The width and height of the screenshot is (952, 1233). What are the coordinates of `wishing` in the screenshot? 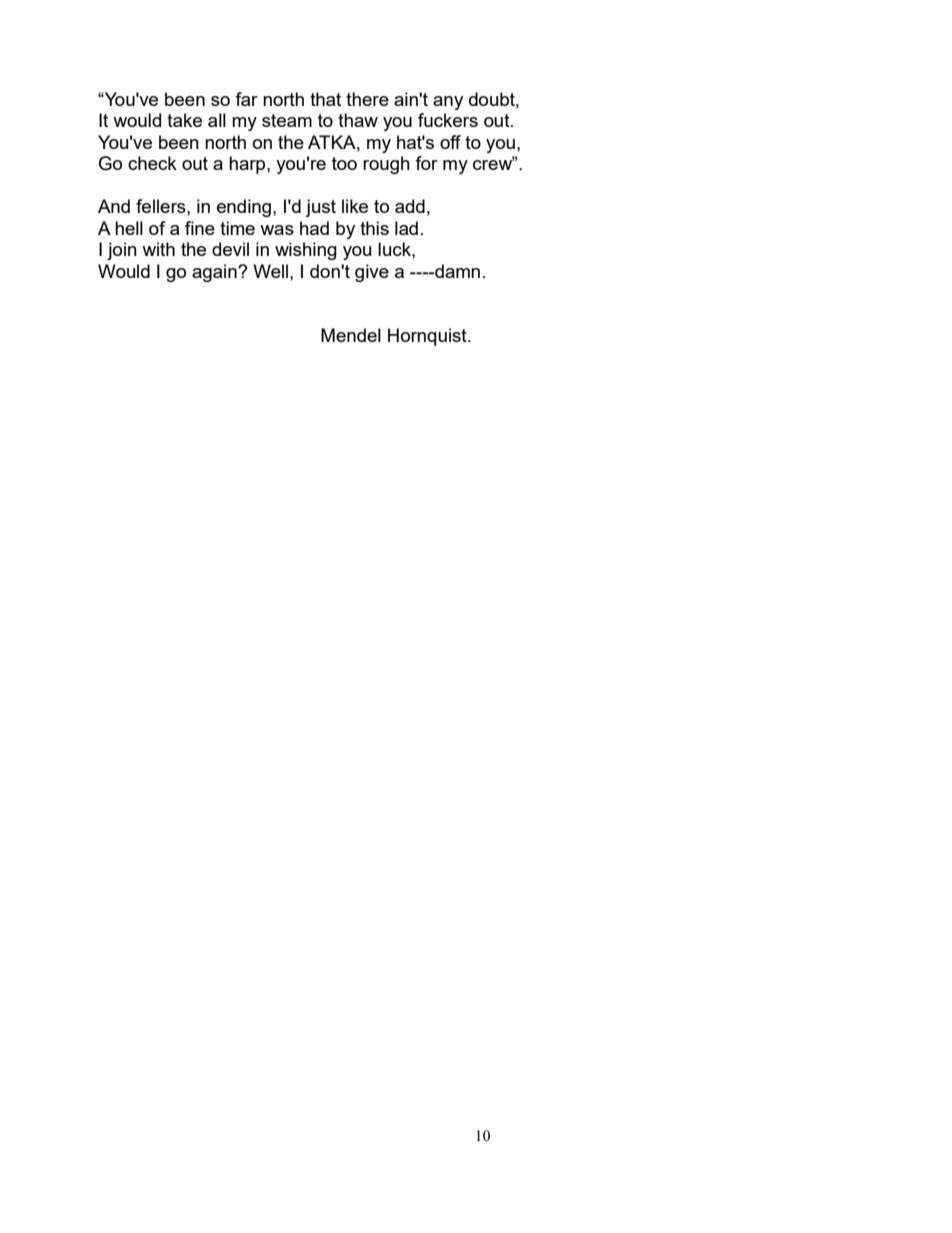 It's located at (306, 251).
